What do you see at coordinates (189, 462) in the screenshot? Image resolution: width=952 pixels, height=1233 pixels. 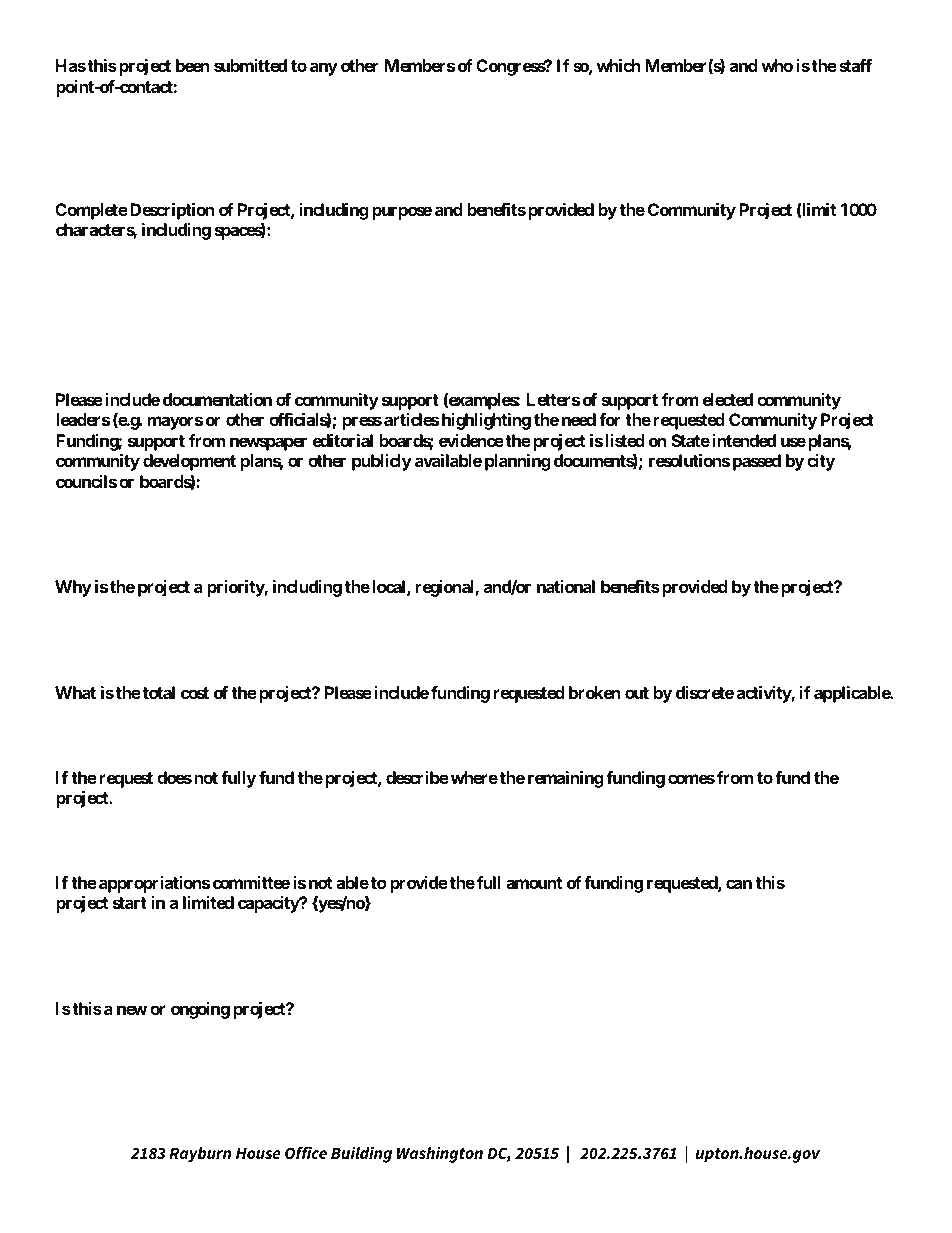 I see `development` at bounding box center [189, 462].
